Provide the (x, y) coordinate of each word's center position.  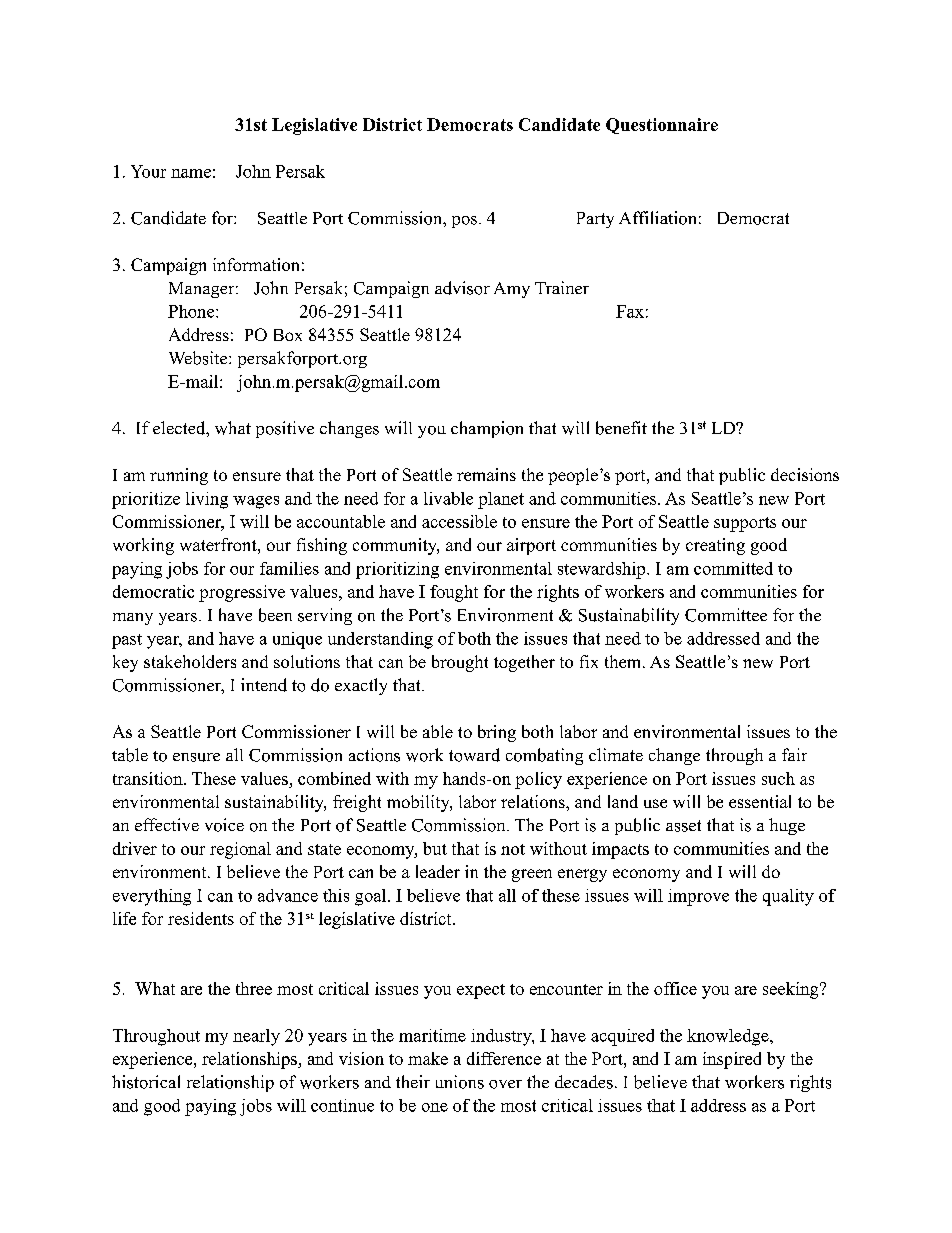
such (778, 778)
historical (146, 1082)
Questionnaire (662, 126)
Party (595, 220)
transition (149, 778)
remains (486, 474)
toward (474, 755)
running (179, 476)
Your (148, 171)
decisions (805, 474)
